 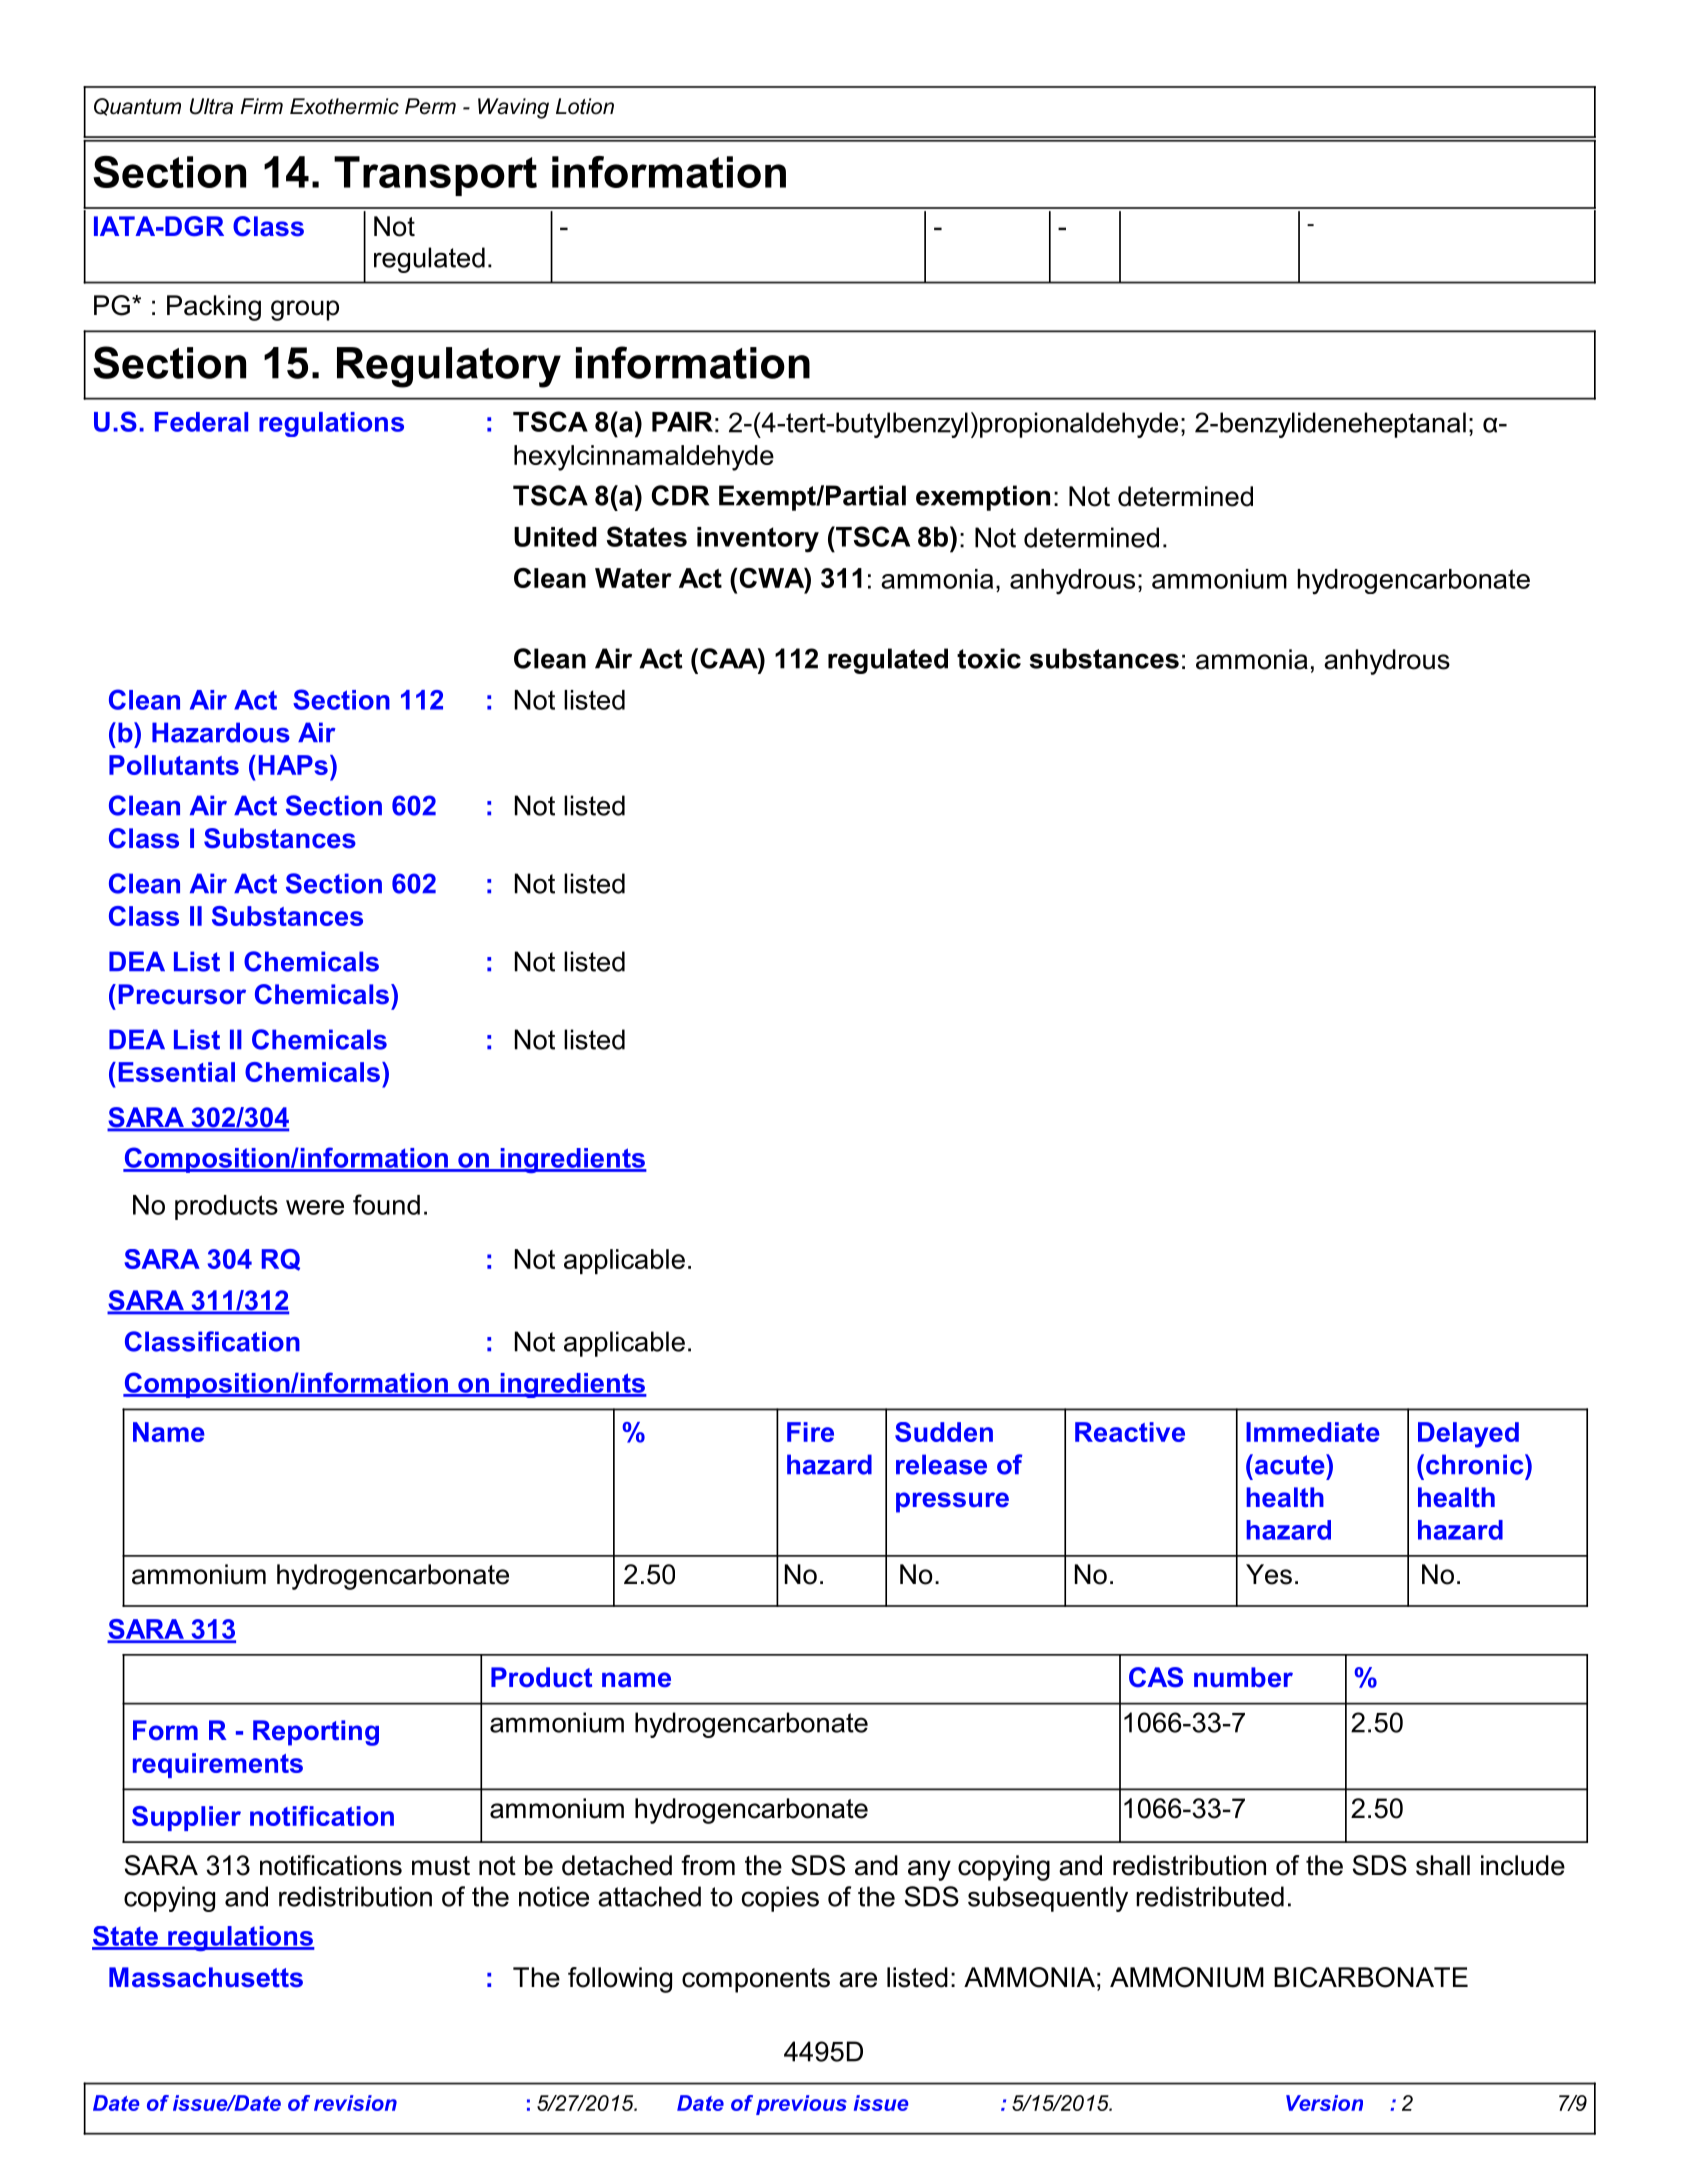 I want to click on Precursor, so click(x=182, y=994).
